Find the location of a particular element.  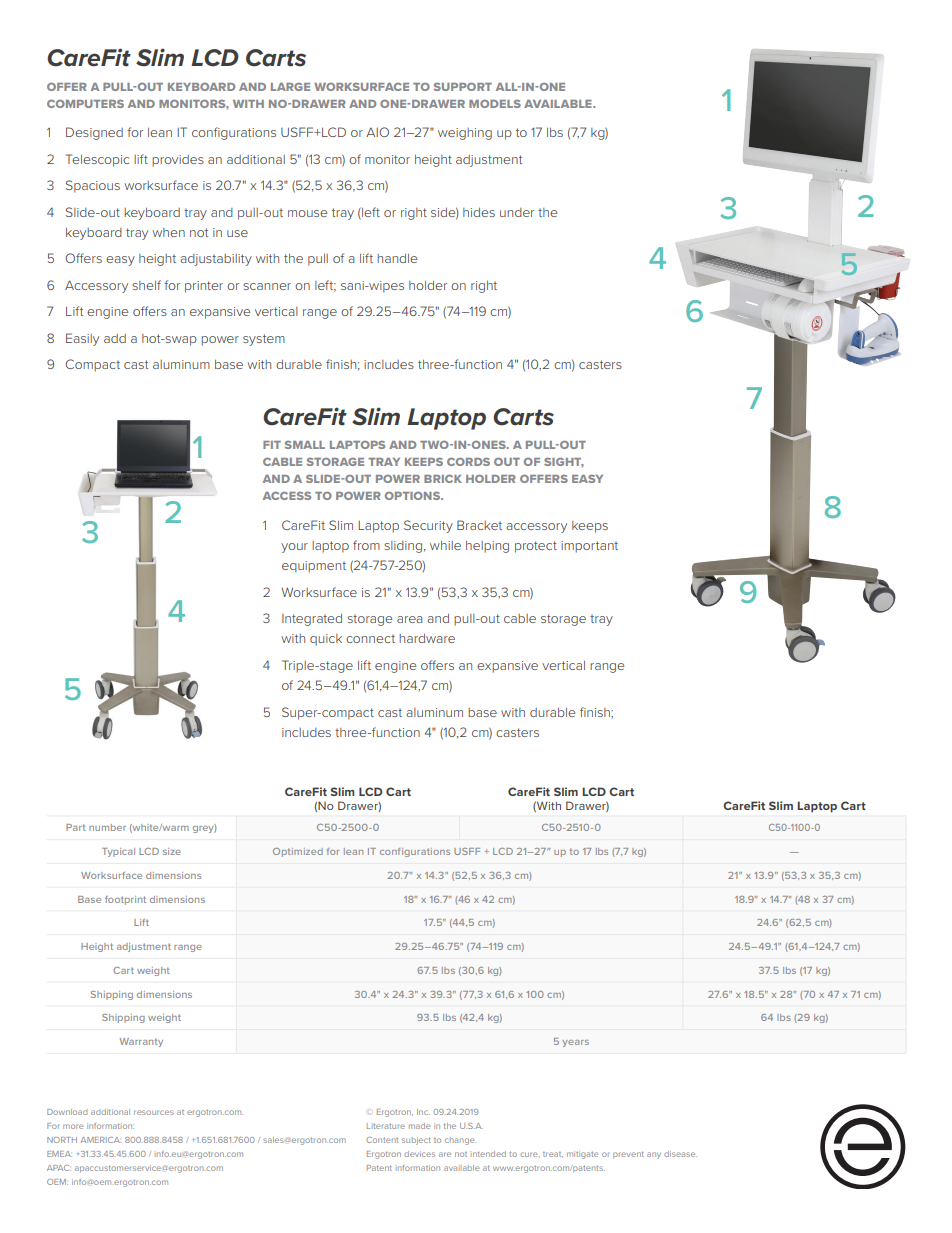

resources is located at coordinates (154, 1112).
